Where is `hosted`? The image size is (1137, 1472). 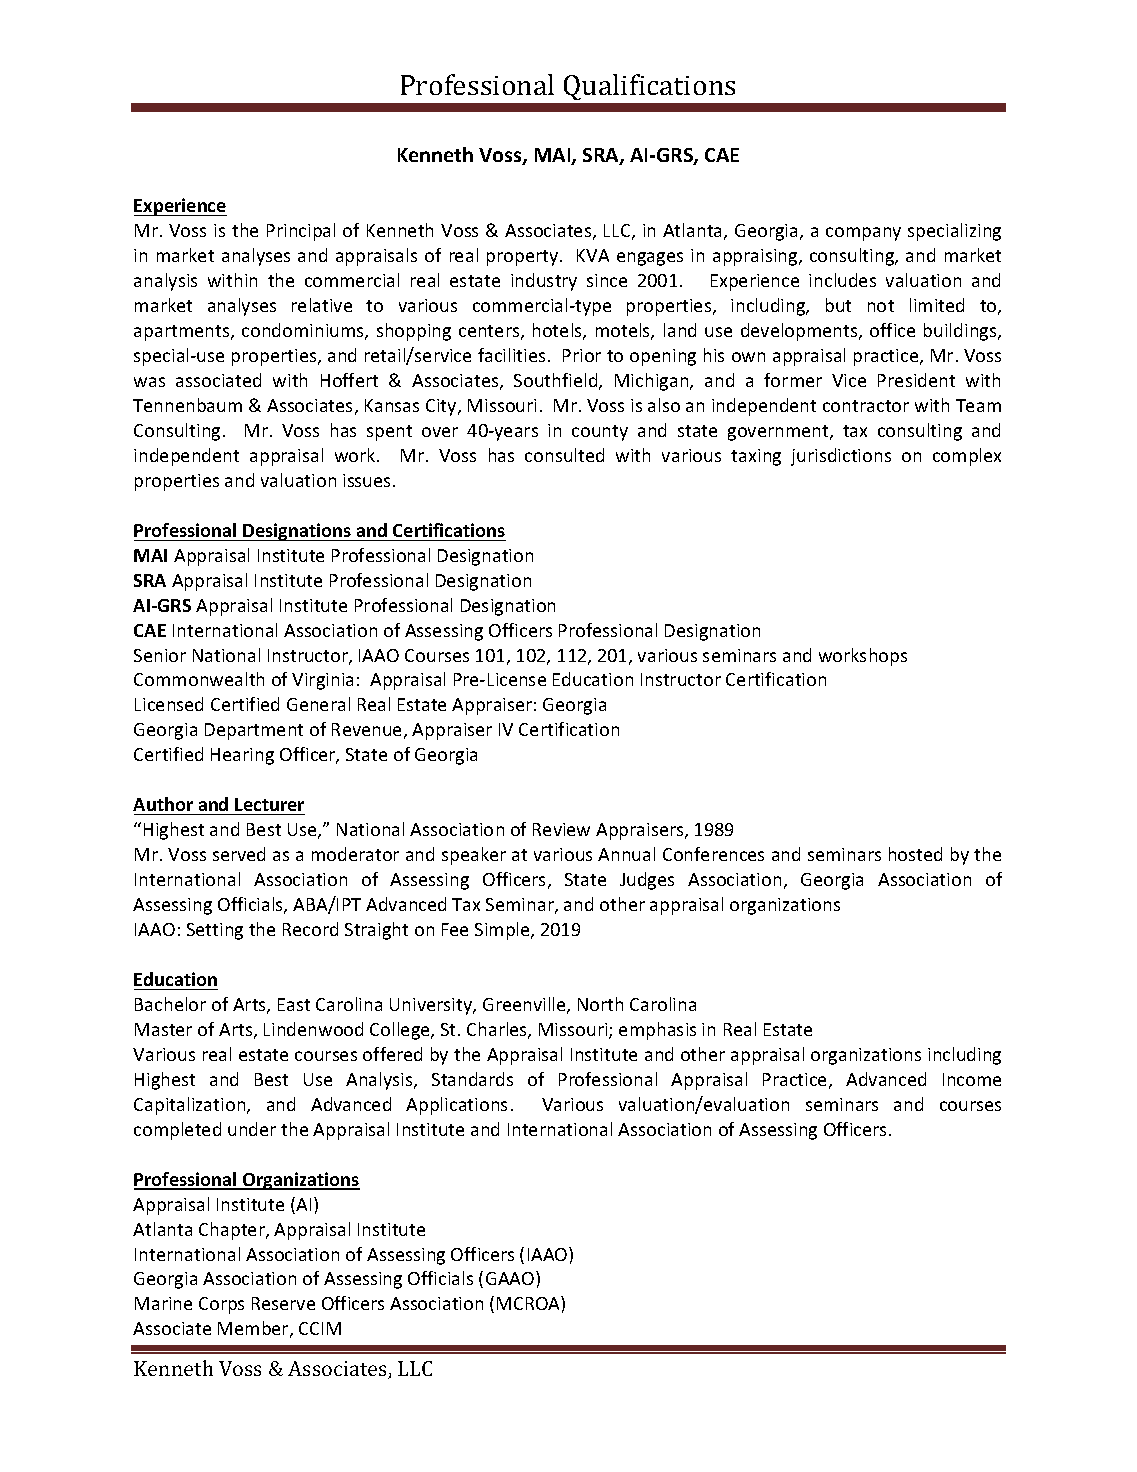
hosted is located at coordinates (915, 854).
